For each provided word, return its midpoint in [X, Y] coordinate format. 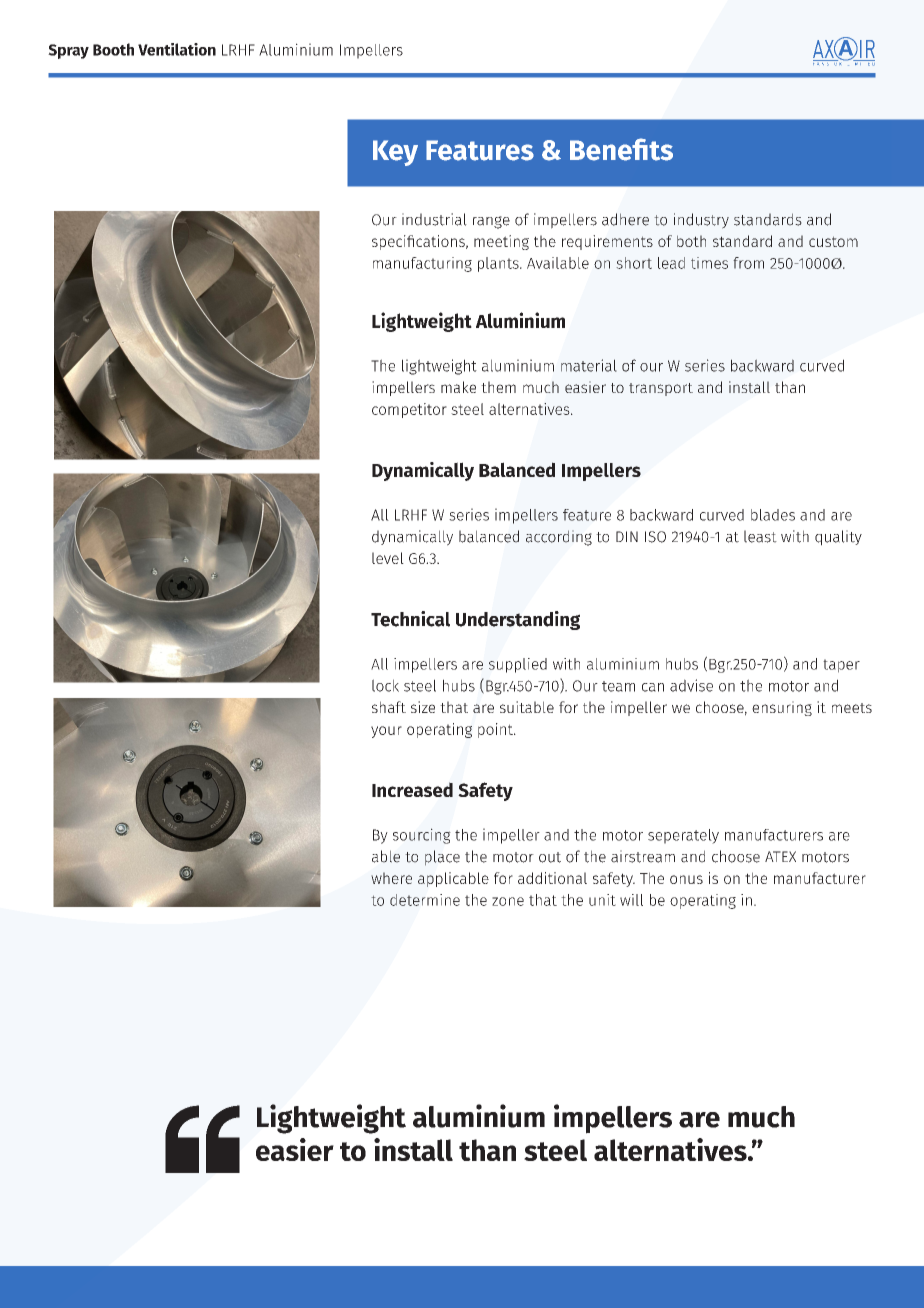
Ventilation [177, 49]
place [442, 858]
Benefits [621, 149]
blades [773, 515]
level [388, 558]
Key [395, 153]
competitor [409, 410]
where [391, 878]
